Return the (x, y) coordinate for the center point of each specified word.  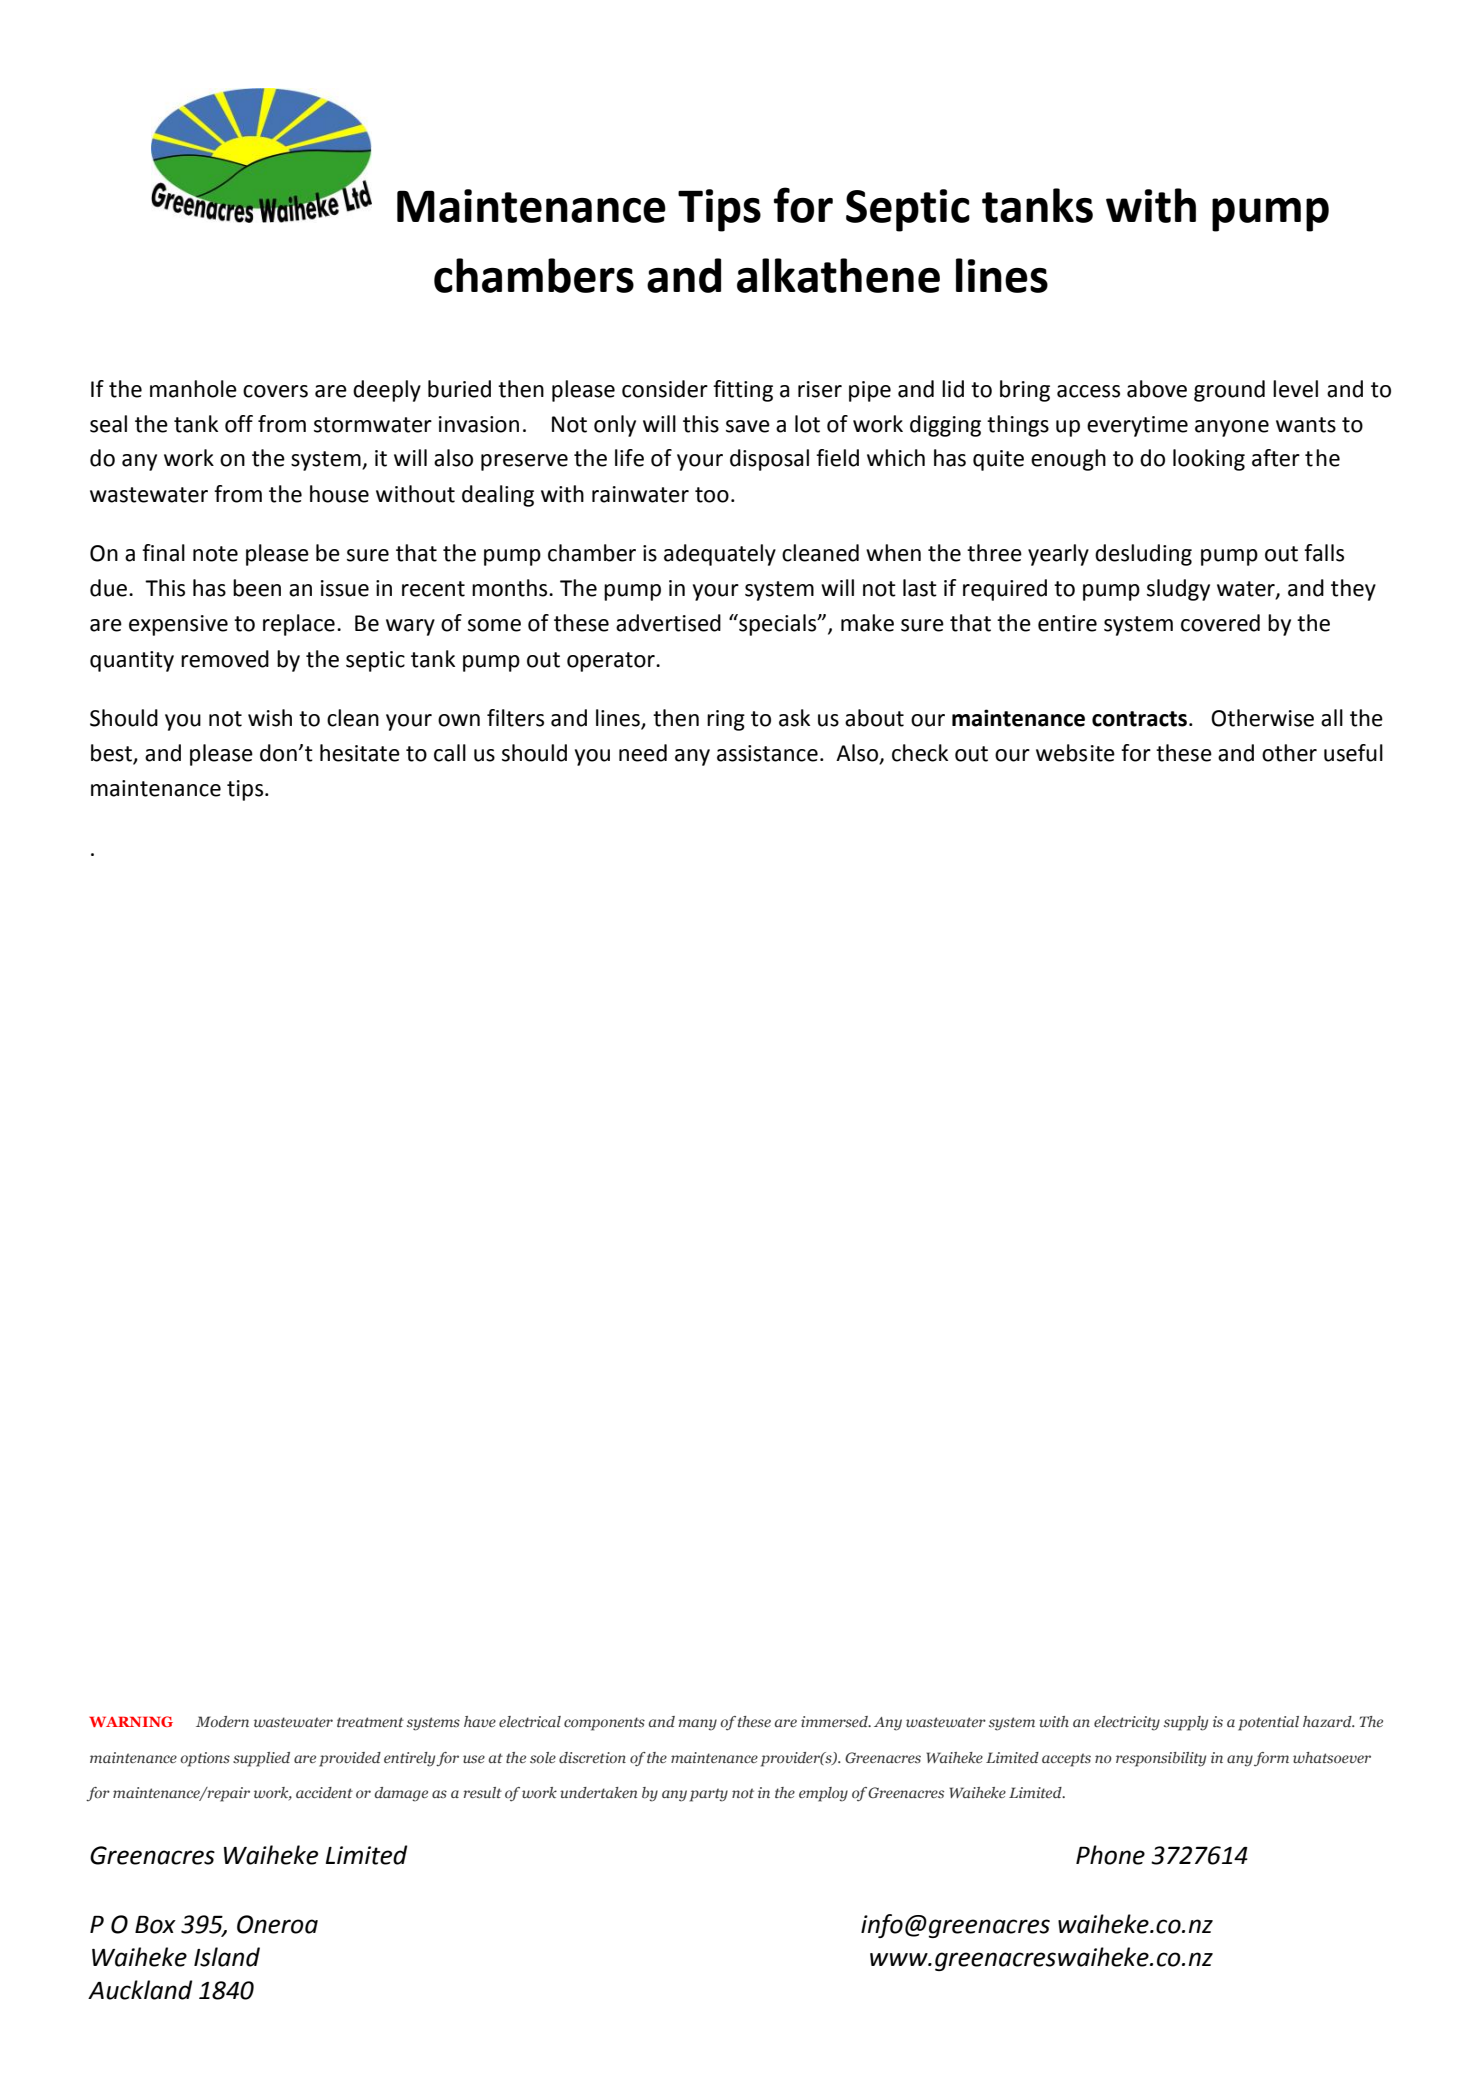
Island (227, 1957)
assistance (767, 753)
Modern (222, 1721)
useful (1353, 753)
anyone (1232, 428)
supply (1186, 1723)
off (239, 424)
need (643, 753)
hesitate (360, 753)
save (748, 426)
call (450, 753)
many (698, 1725)
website (1075, 753)
